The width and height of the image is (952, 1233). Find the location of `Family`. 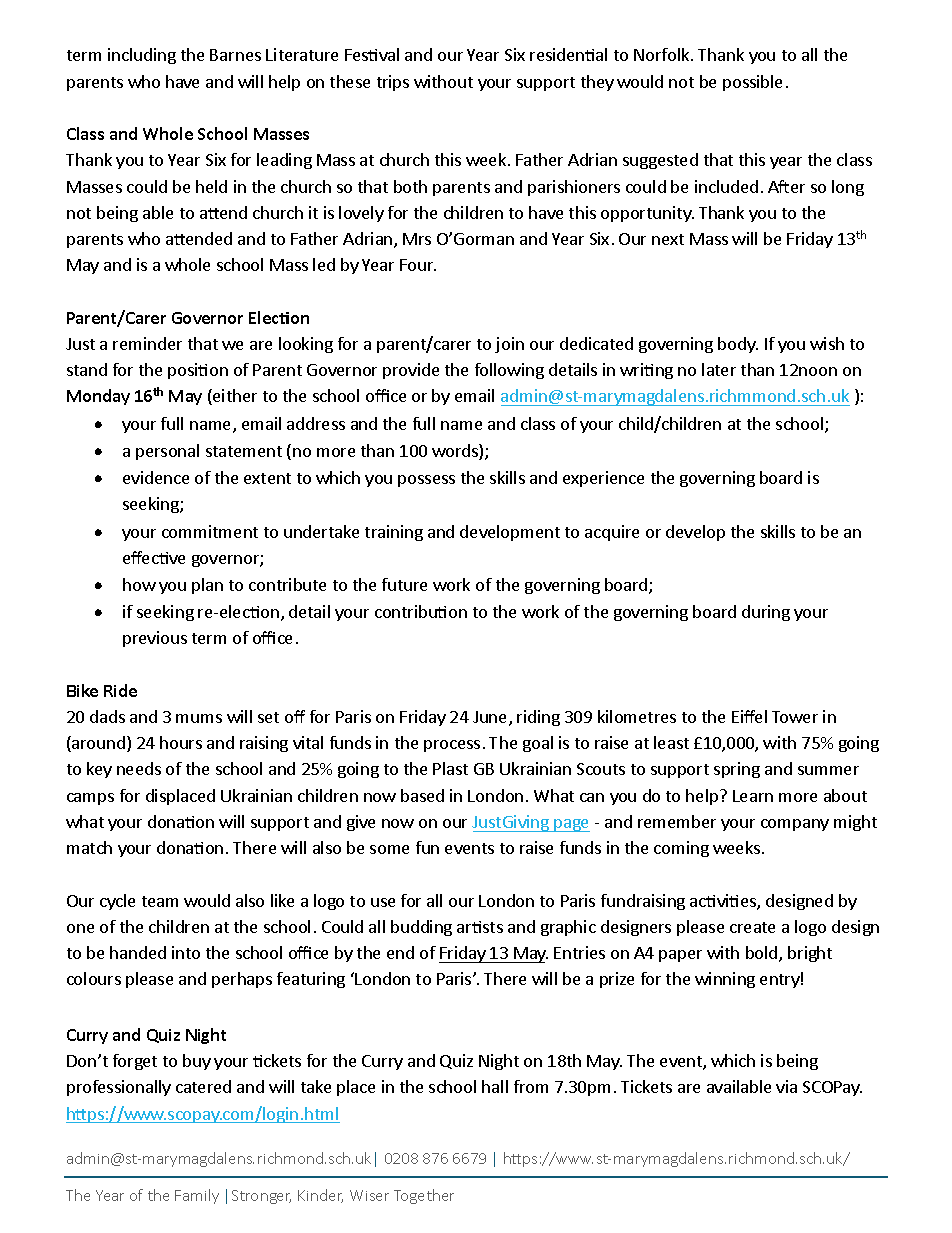

Family is located at coordinates (197, 1196).
